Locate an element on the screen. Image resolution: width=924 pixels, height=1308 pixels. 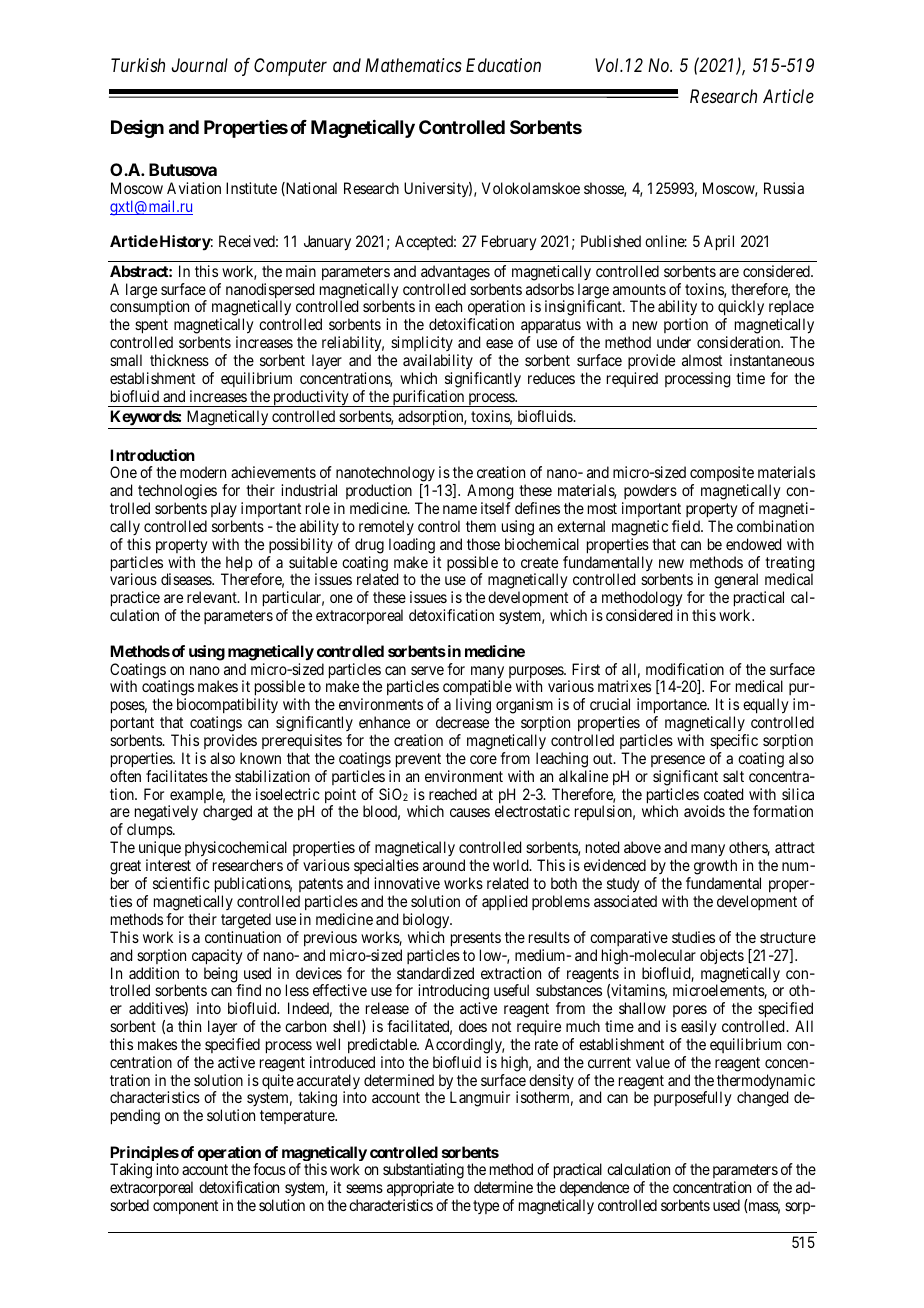
modern is located at coordinates (203, 472).
